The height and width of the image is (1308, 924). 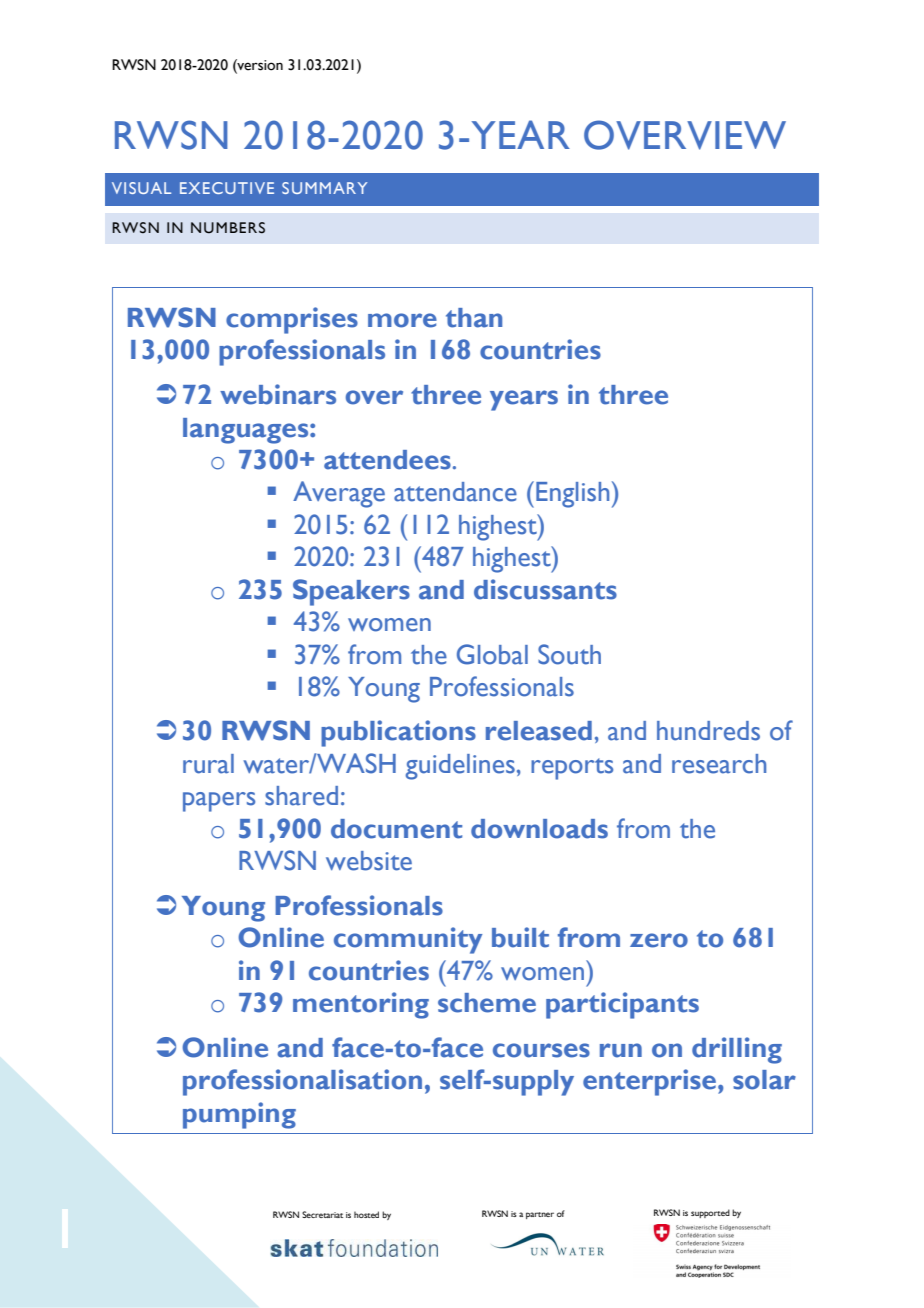 What do you see at coordinates (228, 228) in the image?
I see `NUMBERS` at bounding box center [228, 228].
